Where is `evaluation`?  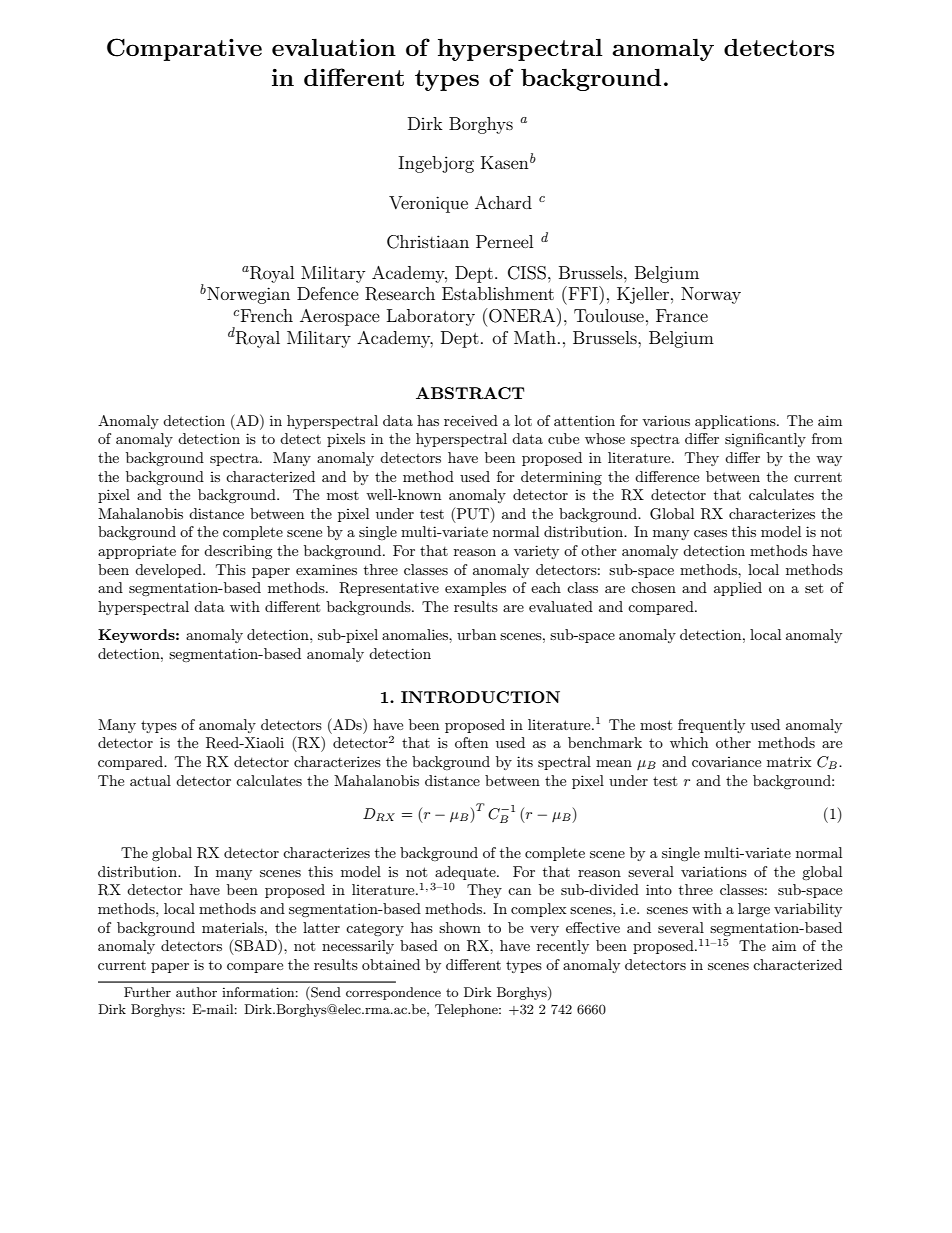 evaluation is located at coordinates (334, 47).
